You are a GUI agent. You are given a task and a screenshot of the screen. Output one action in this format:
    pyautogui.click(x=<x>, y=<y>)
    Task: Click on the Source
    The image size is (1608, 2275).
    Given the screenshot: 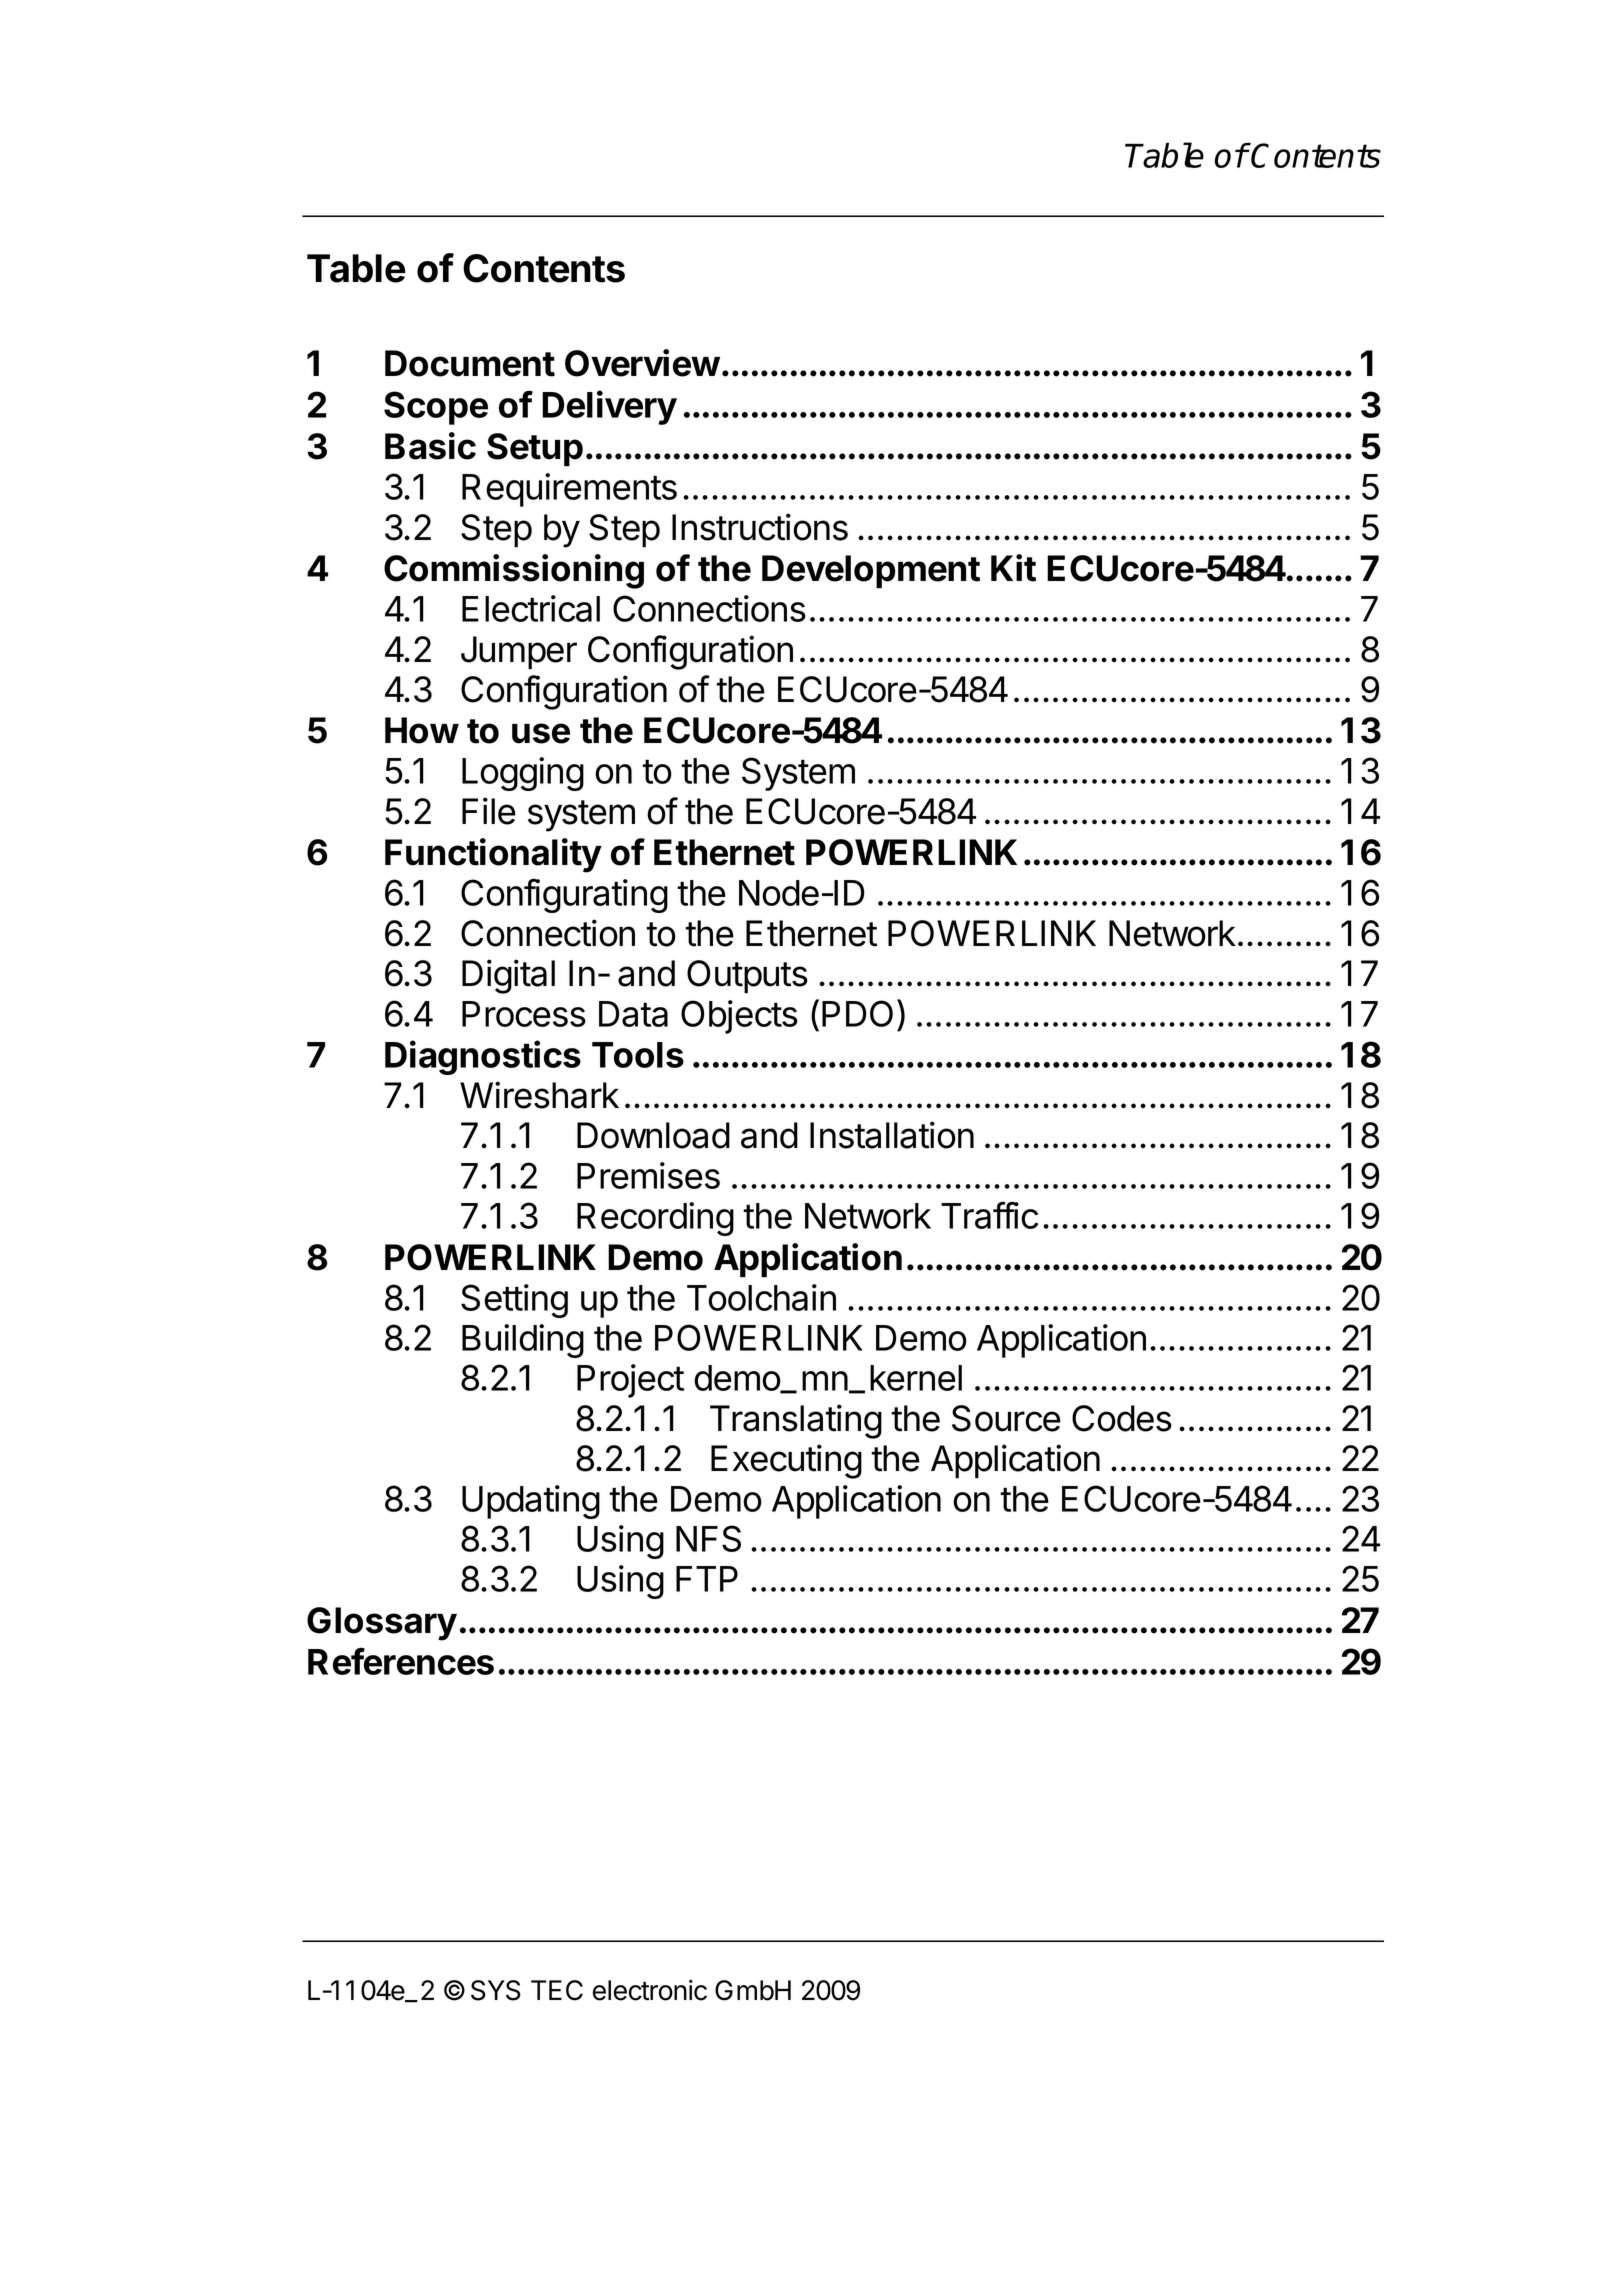 What is the action you would take?
    pyautogui.click(x=1006, y=1418)
